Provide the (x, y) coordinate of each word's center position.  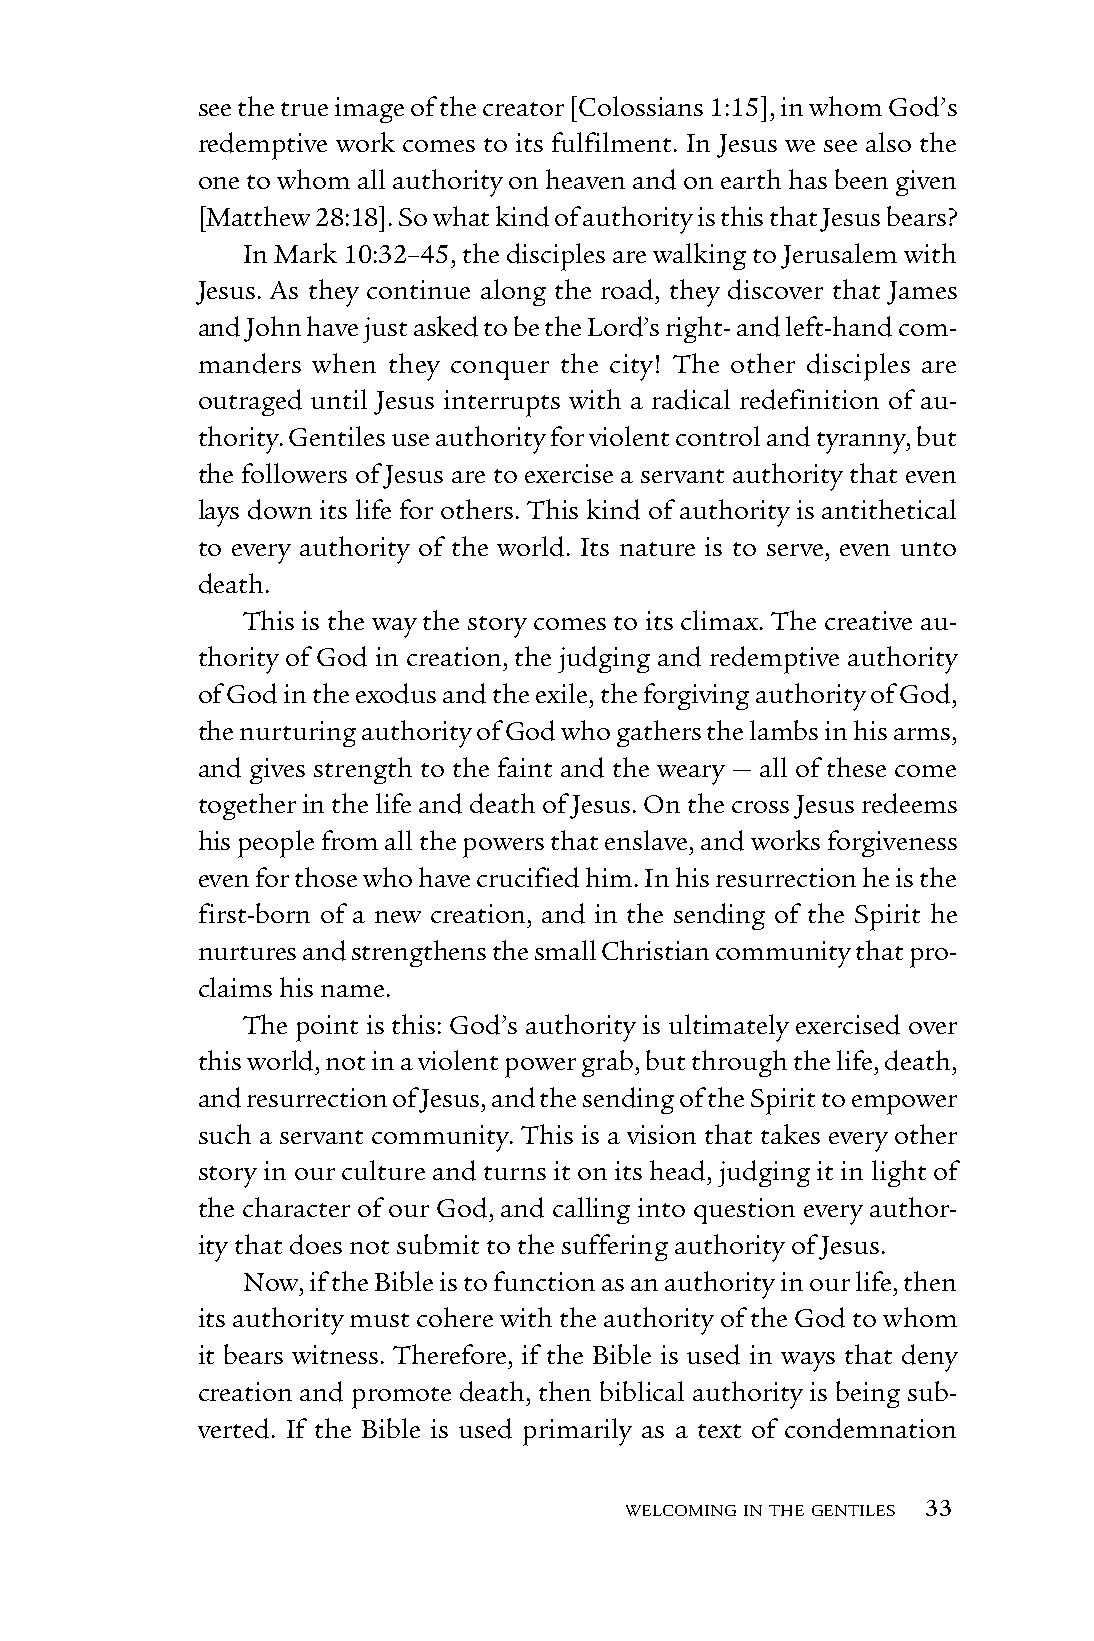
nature (657, 549)
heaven (585, 179)
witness (335, 1354)
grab (607, 1063)
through (739, 1063)
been (861, 179)
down (280, 509)
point (327, 1028)
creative (868, 620)
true (304, 109)
